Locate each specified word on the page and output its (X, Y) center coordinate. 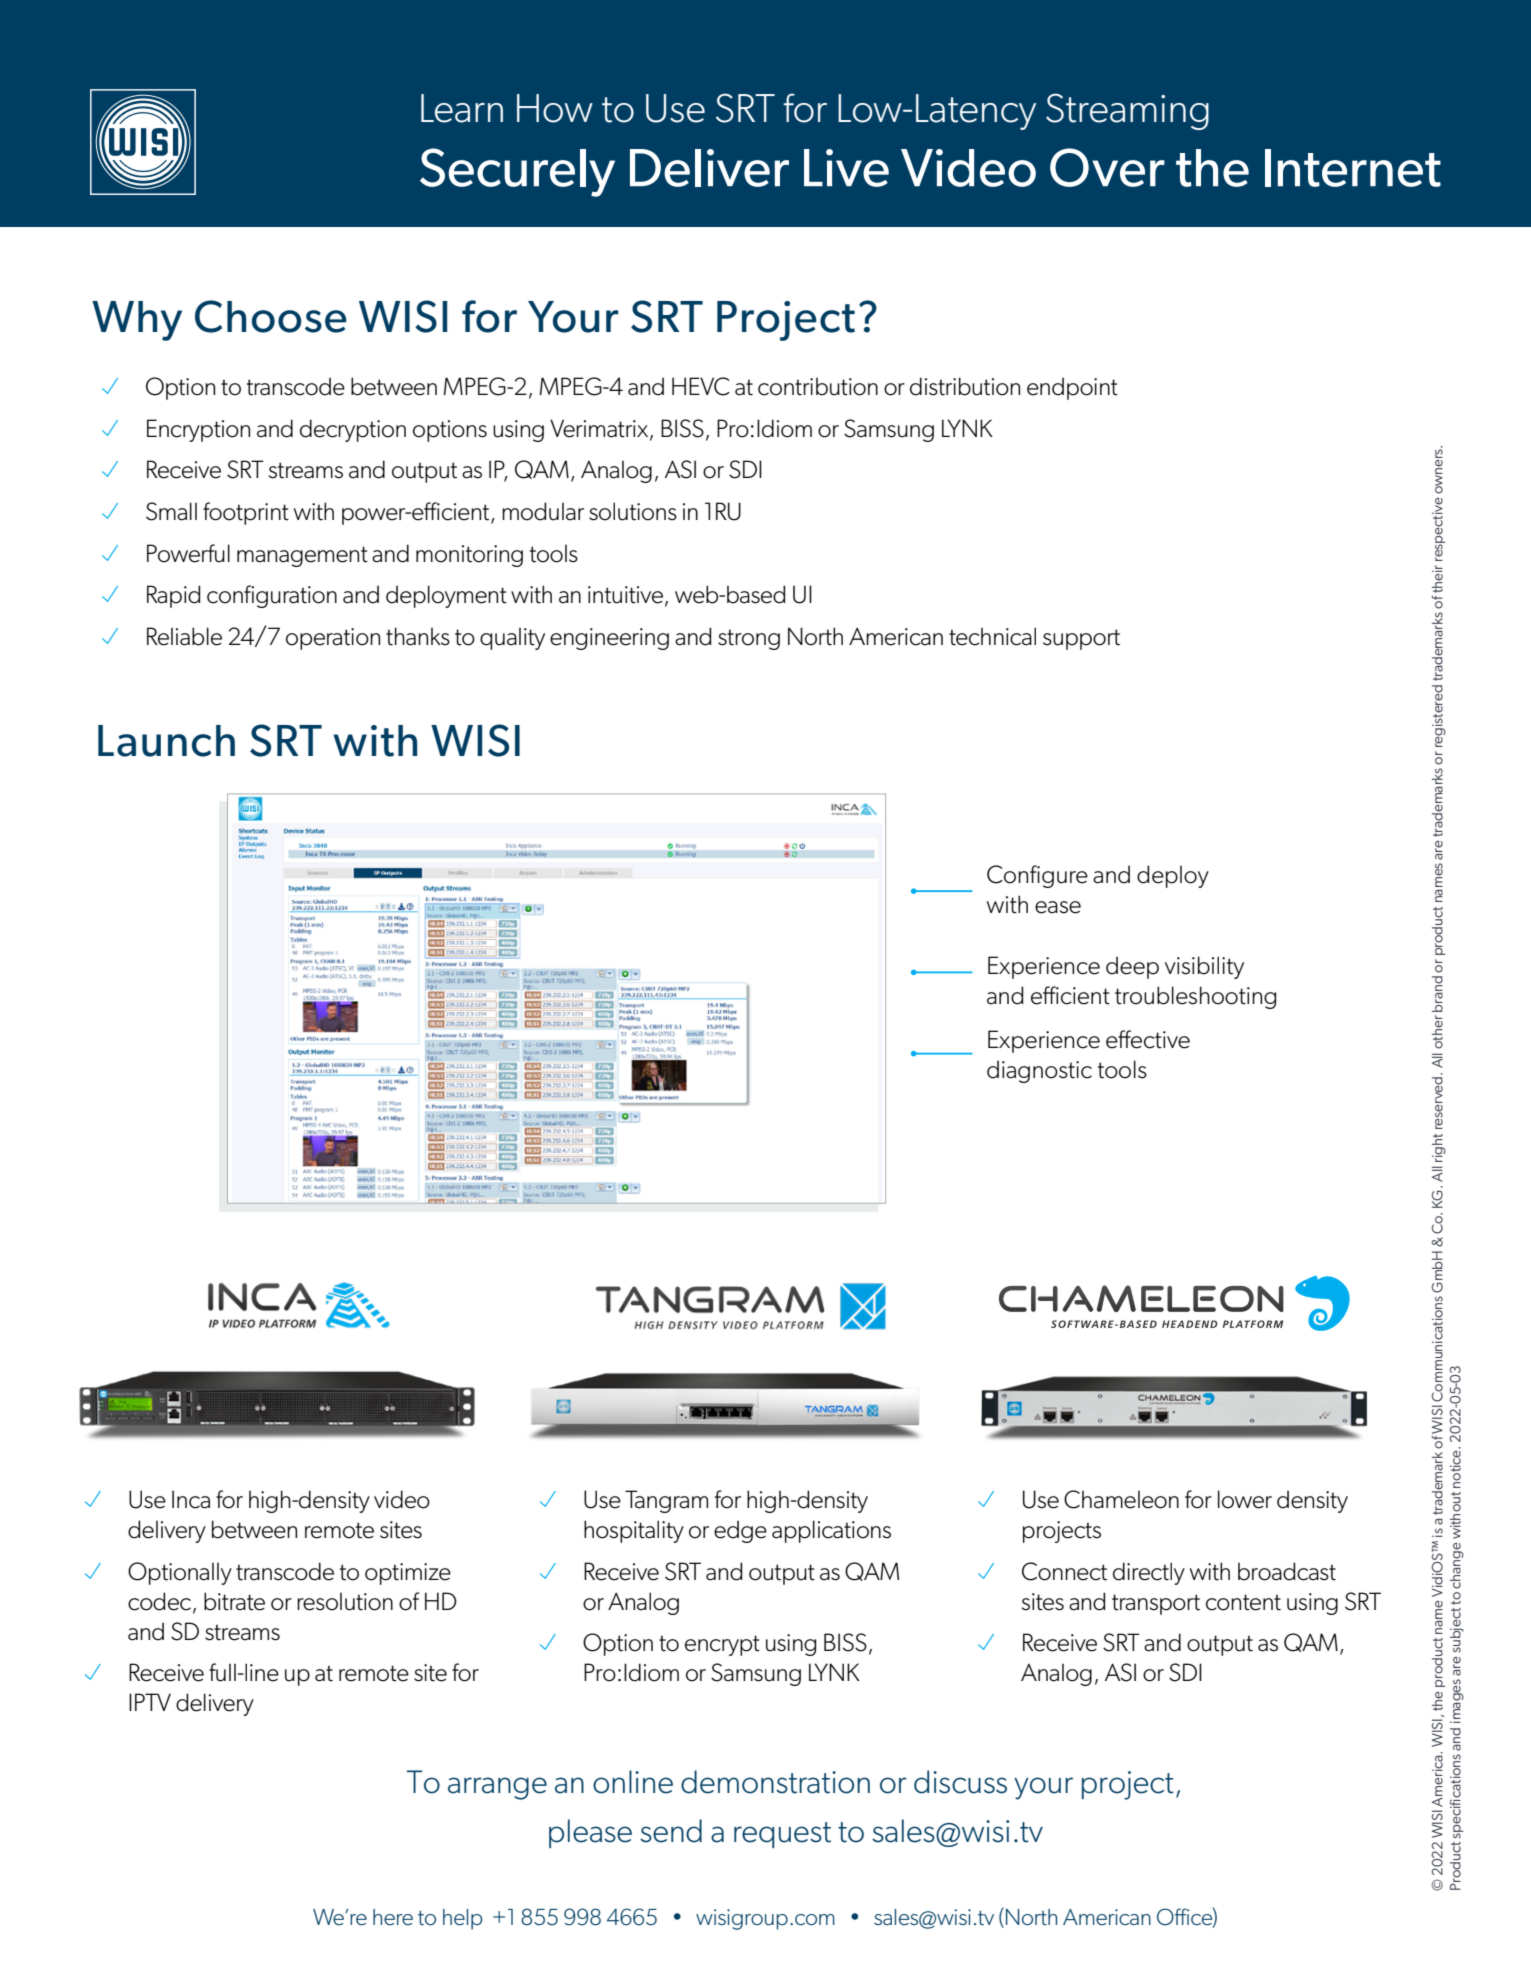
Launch (166, 741)
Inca (191, 1499)
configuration (272, 596)
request (782, 1835)
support (1081, 639)
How (555, 108)
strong (749, 639)
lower (1245, 1499)
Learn (462, 108)
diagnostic (1039, 1071)
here (393, 1917)
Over (1107, 167)
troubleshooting (1195, 997)
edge (740, 1531)
